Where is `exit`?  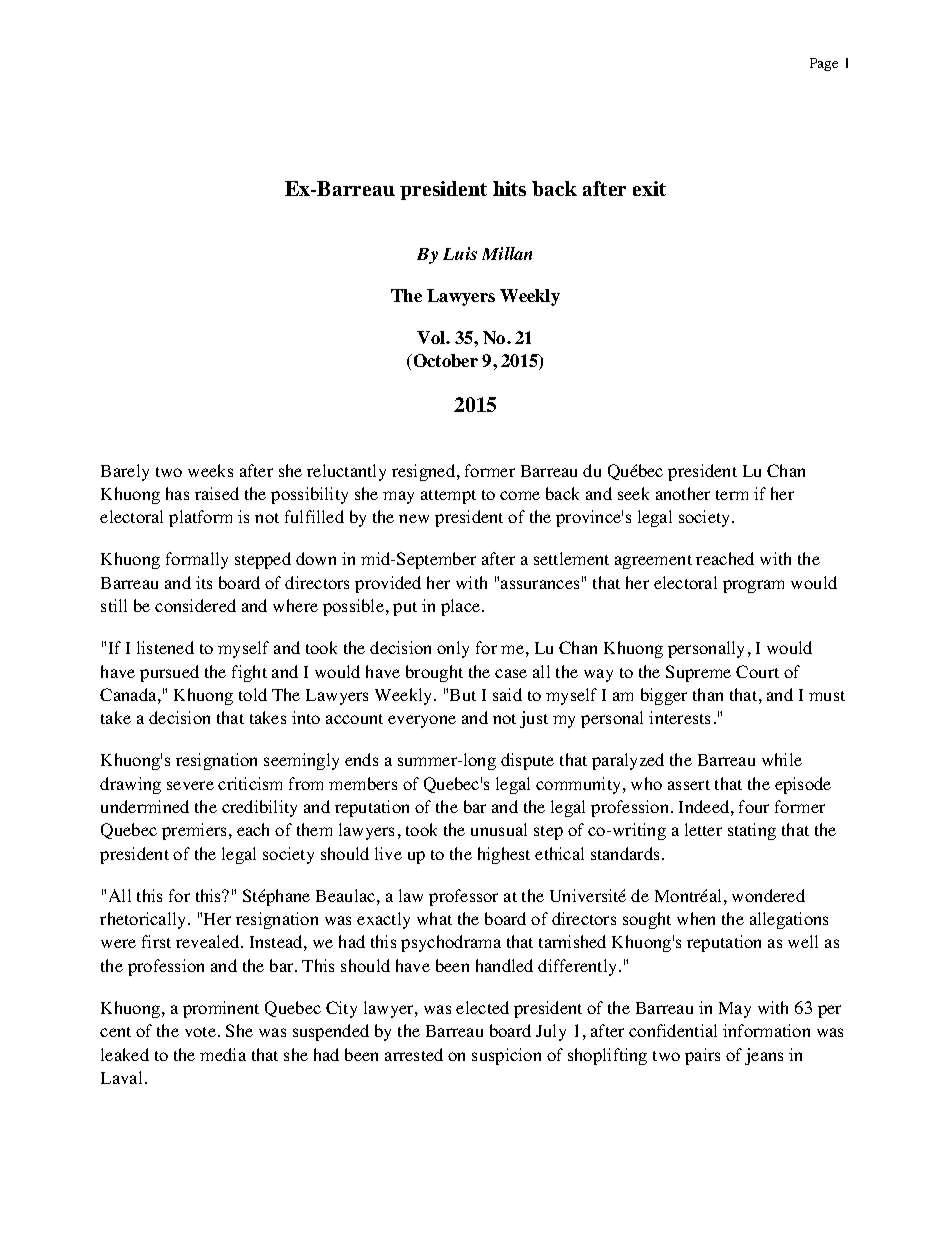 exit is located at coordinates (649, 188).
